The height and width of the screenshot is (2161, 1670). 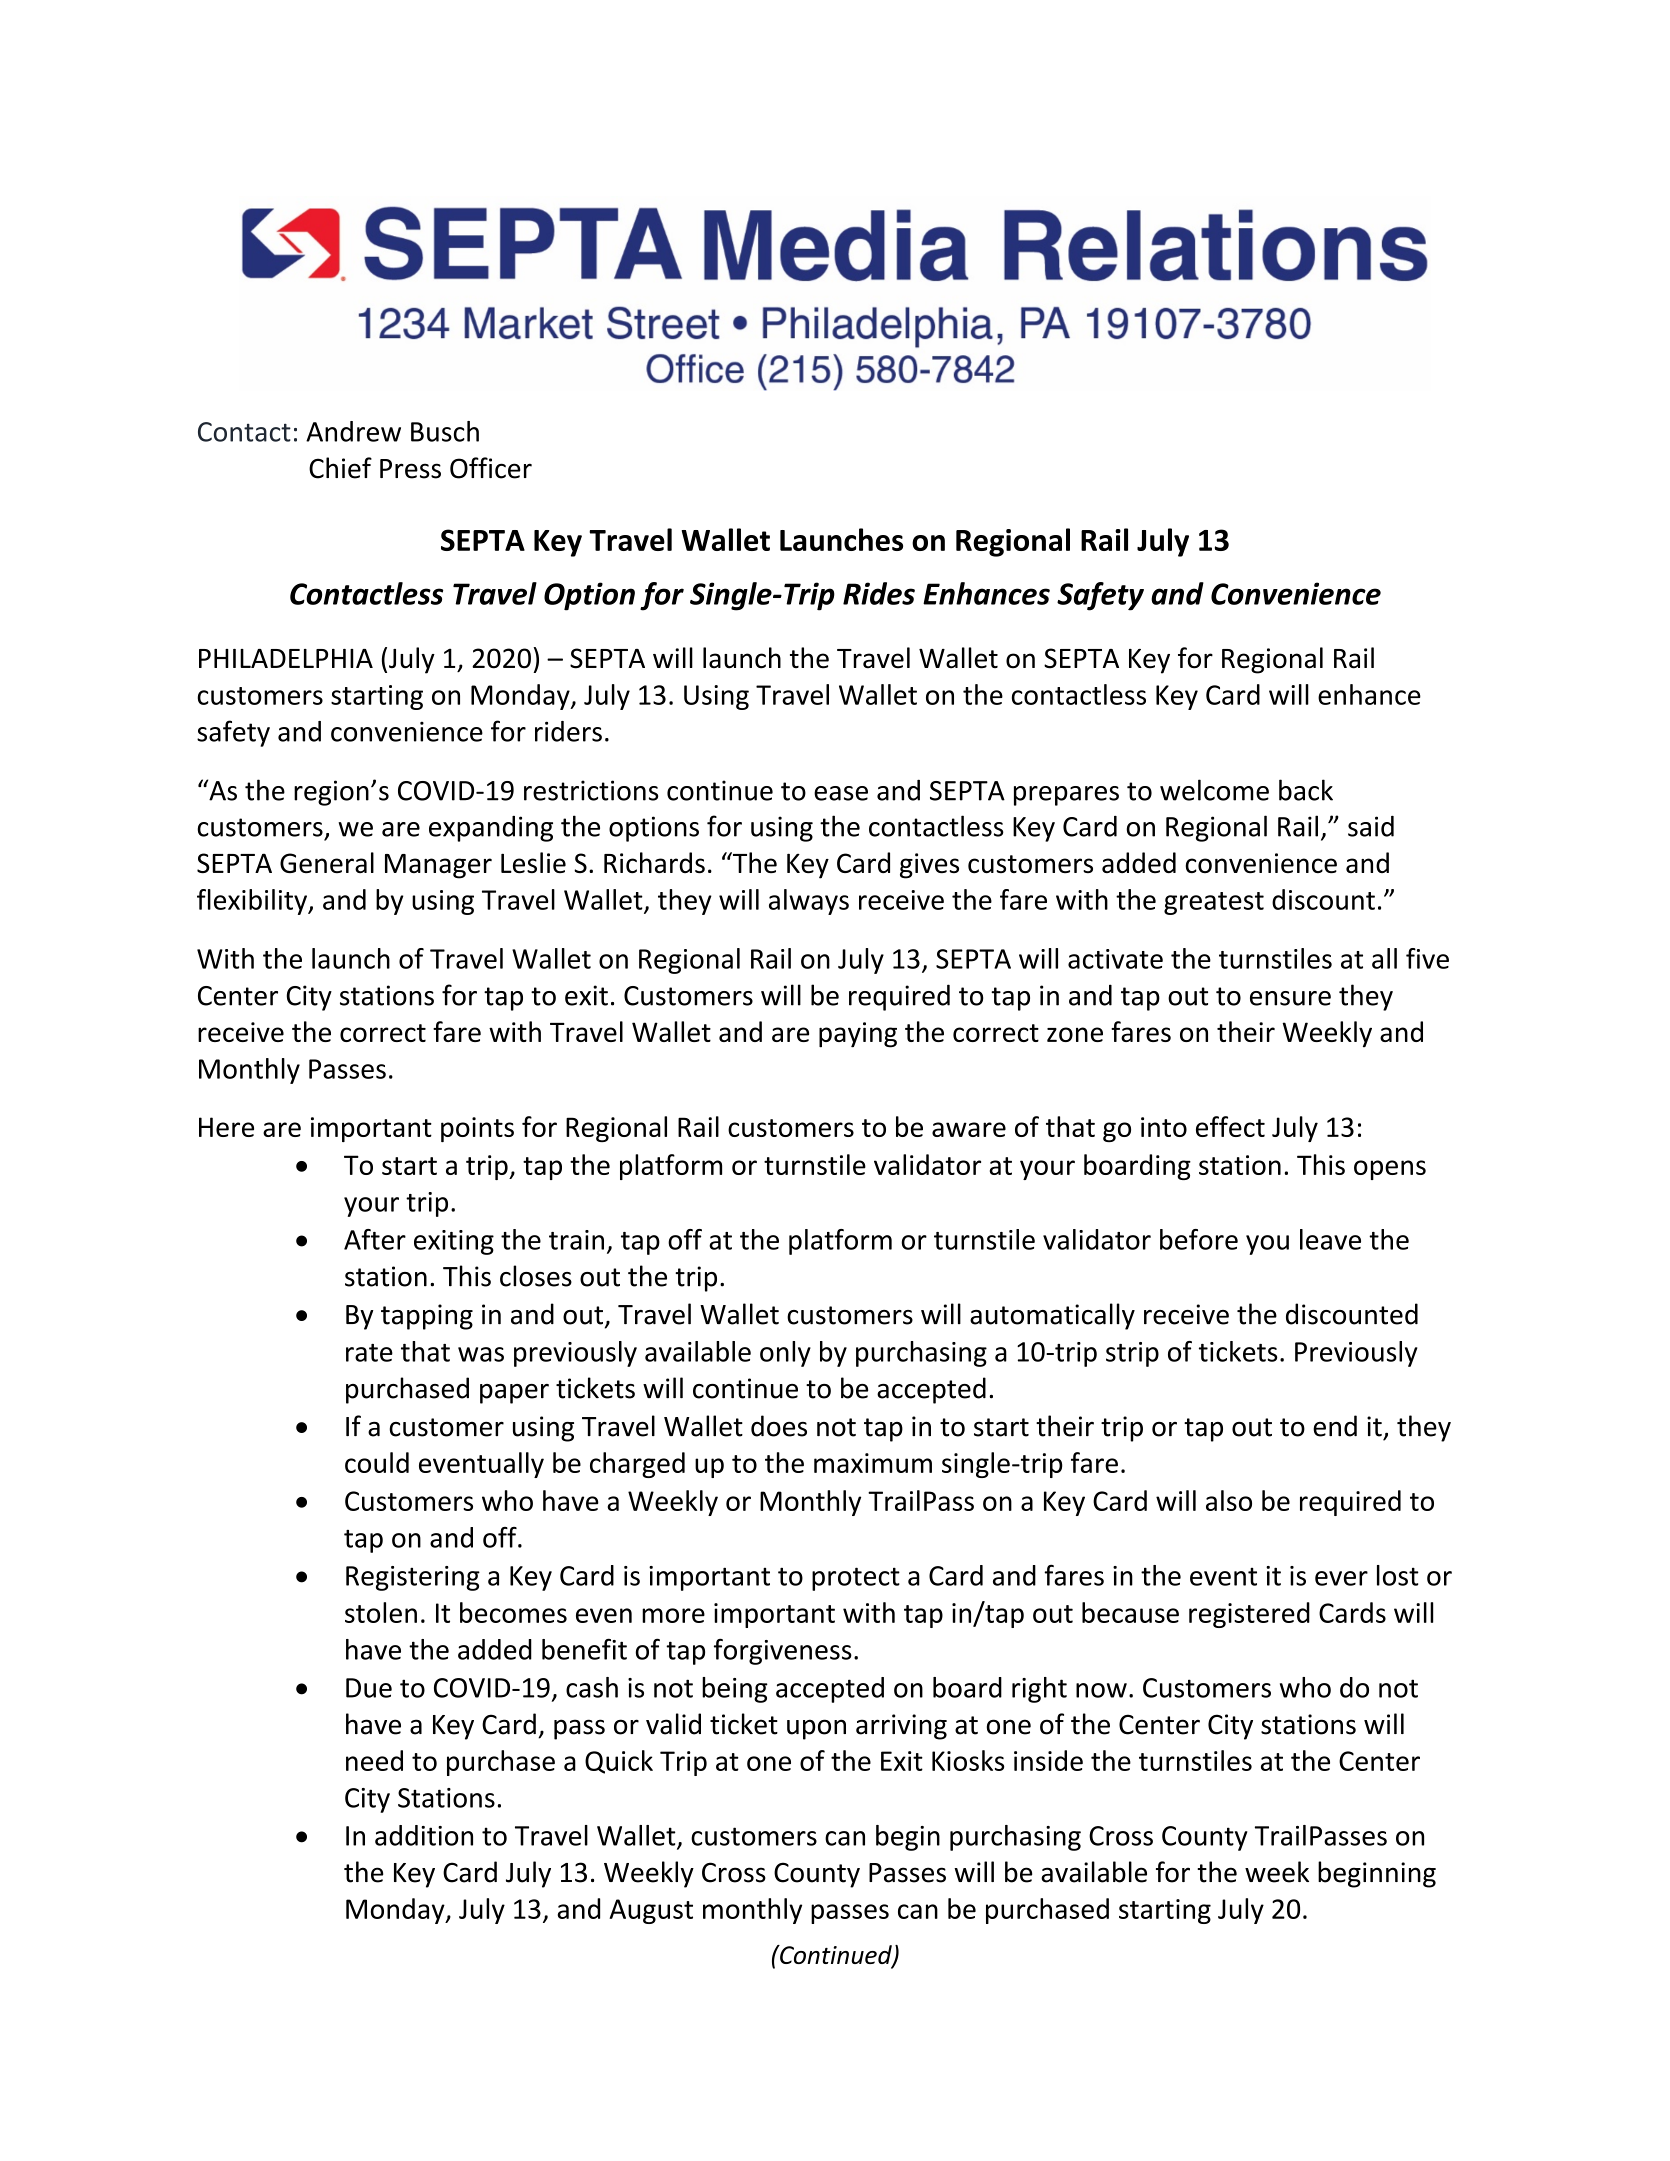 What do you see at coordinates (1230, 1126) in the screenshot?
I see `effect` at bounding box center [1230, 1126].
